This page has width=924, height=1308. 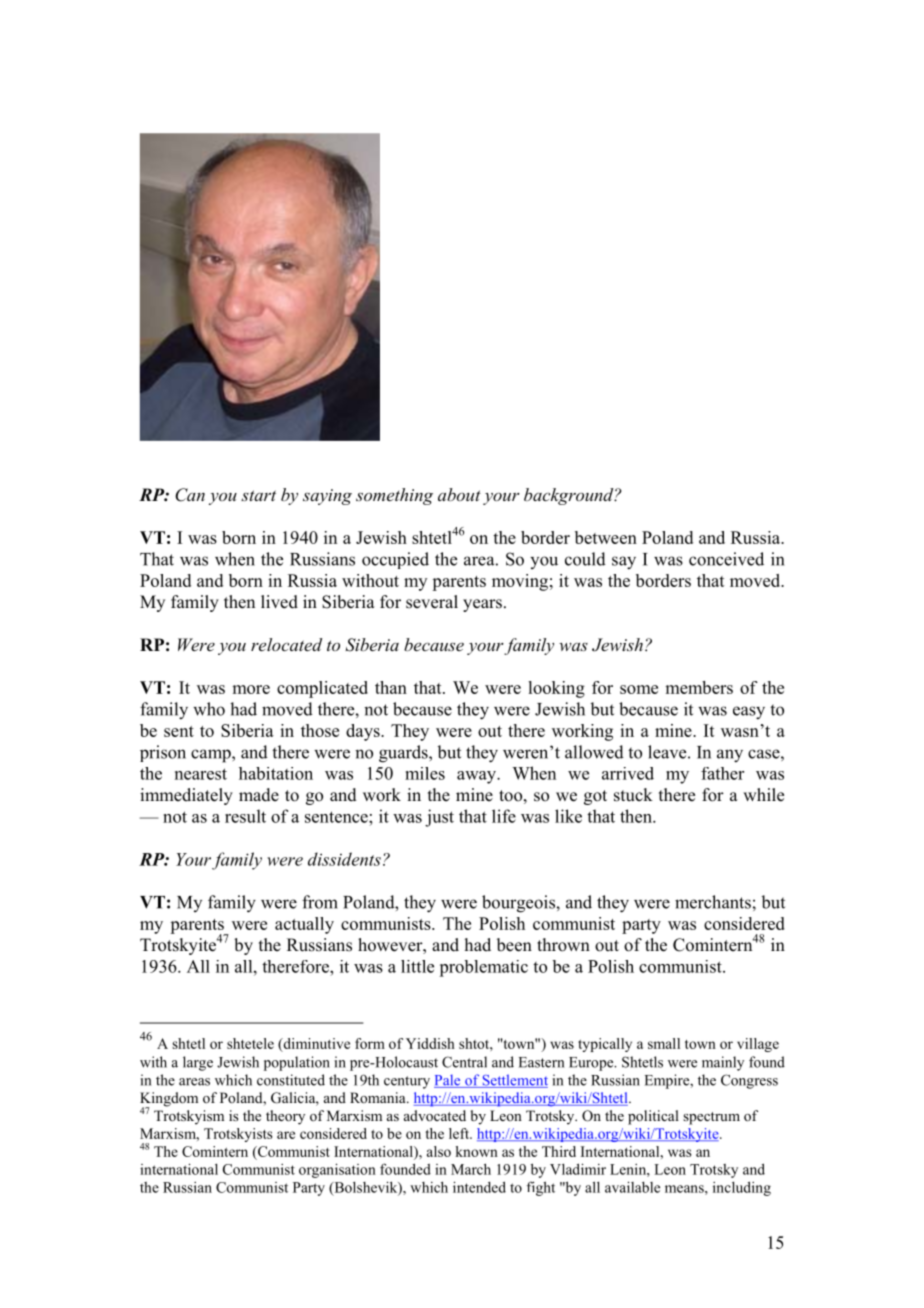 What do you see at coordinates (471, 1169) in the page?
I see `March` at bounding box center [471, 1169].
